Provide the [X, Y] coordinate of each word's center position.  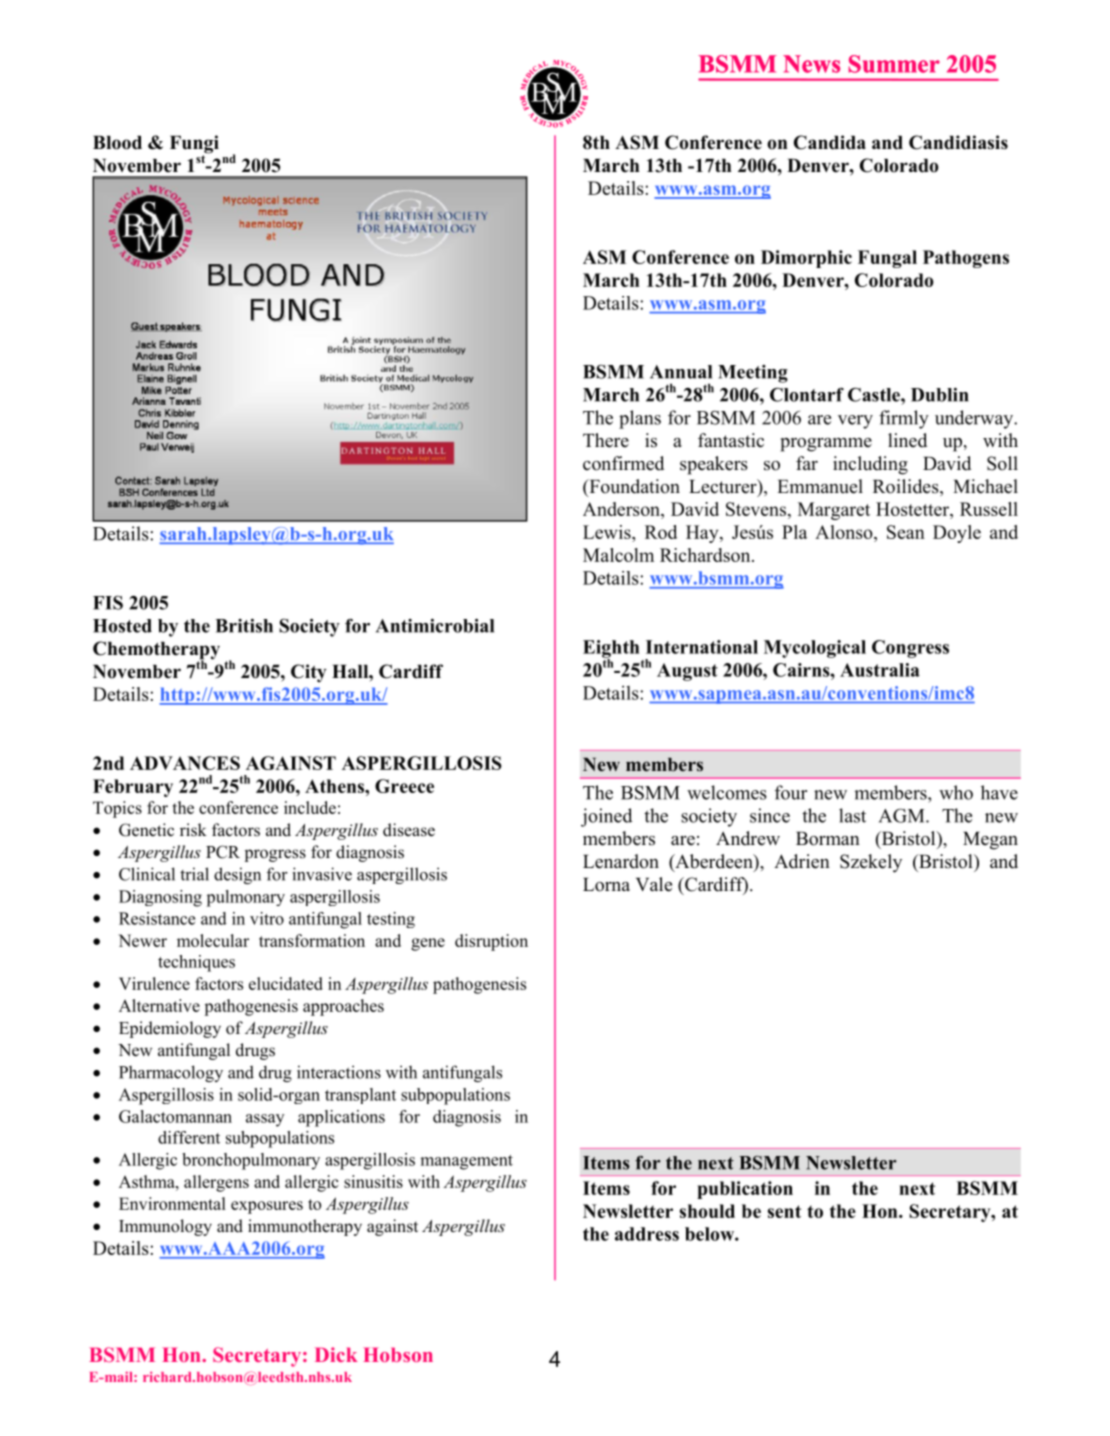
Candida [830, 142]
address [647, 1234]
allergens [216, 1183]
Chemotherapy [156, 651]
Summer [894, 64]
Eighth [611, 650]
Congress [910, 649]
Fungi [194, 145]
